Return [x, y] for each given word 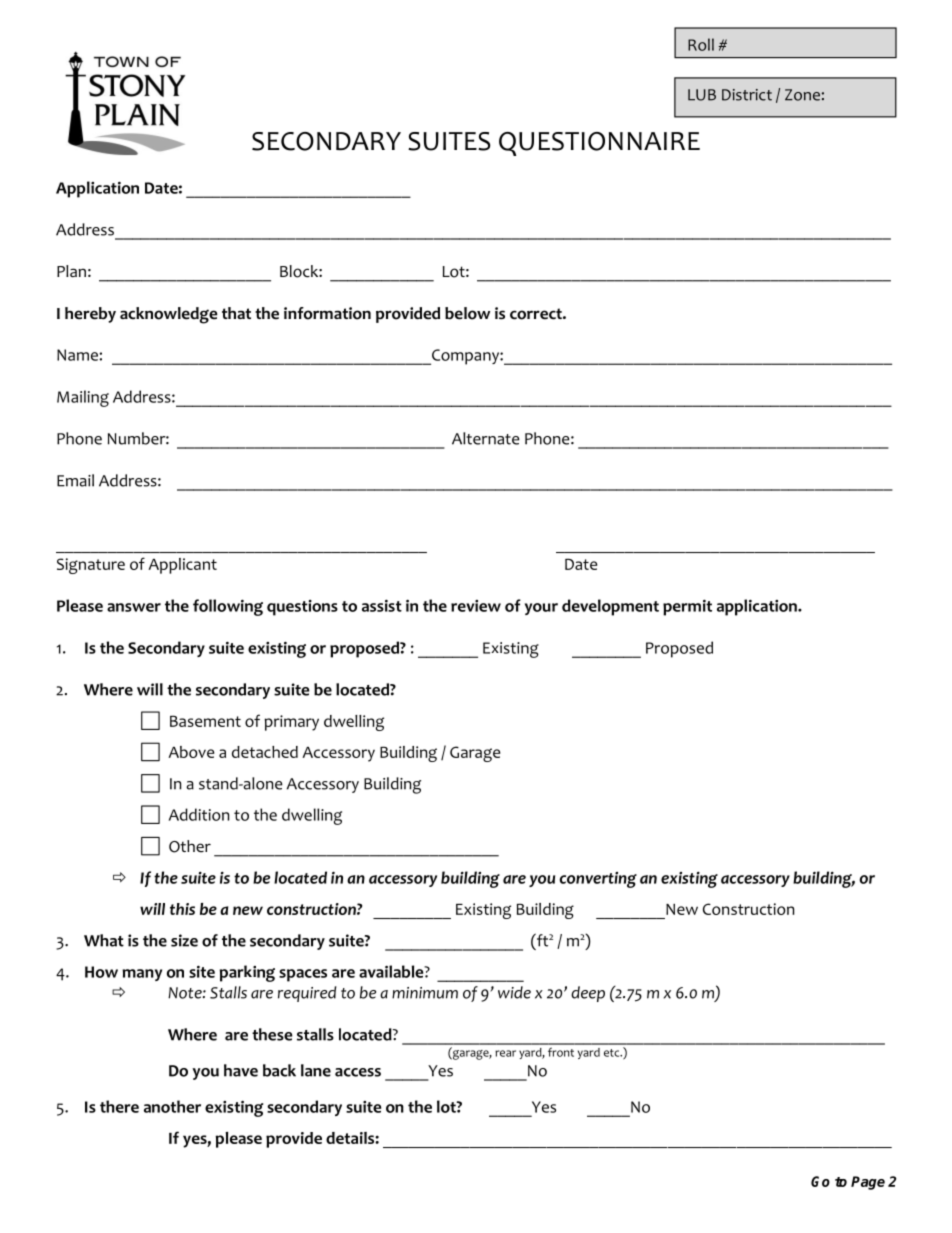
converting [598, 880]
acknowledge [169, 315]
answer [134, 607]
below [467, 313]
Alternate [486, 438]
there [119, 1106]
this [182, 909]
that [236, 313]
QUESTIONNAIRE [599, 144]
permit [687, 607]
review [476, 606]
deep [588, 994]
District [747, 95]
